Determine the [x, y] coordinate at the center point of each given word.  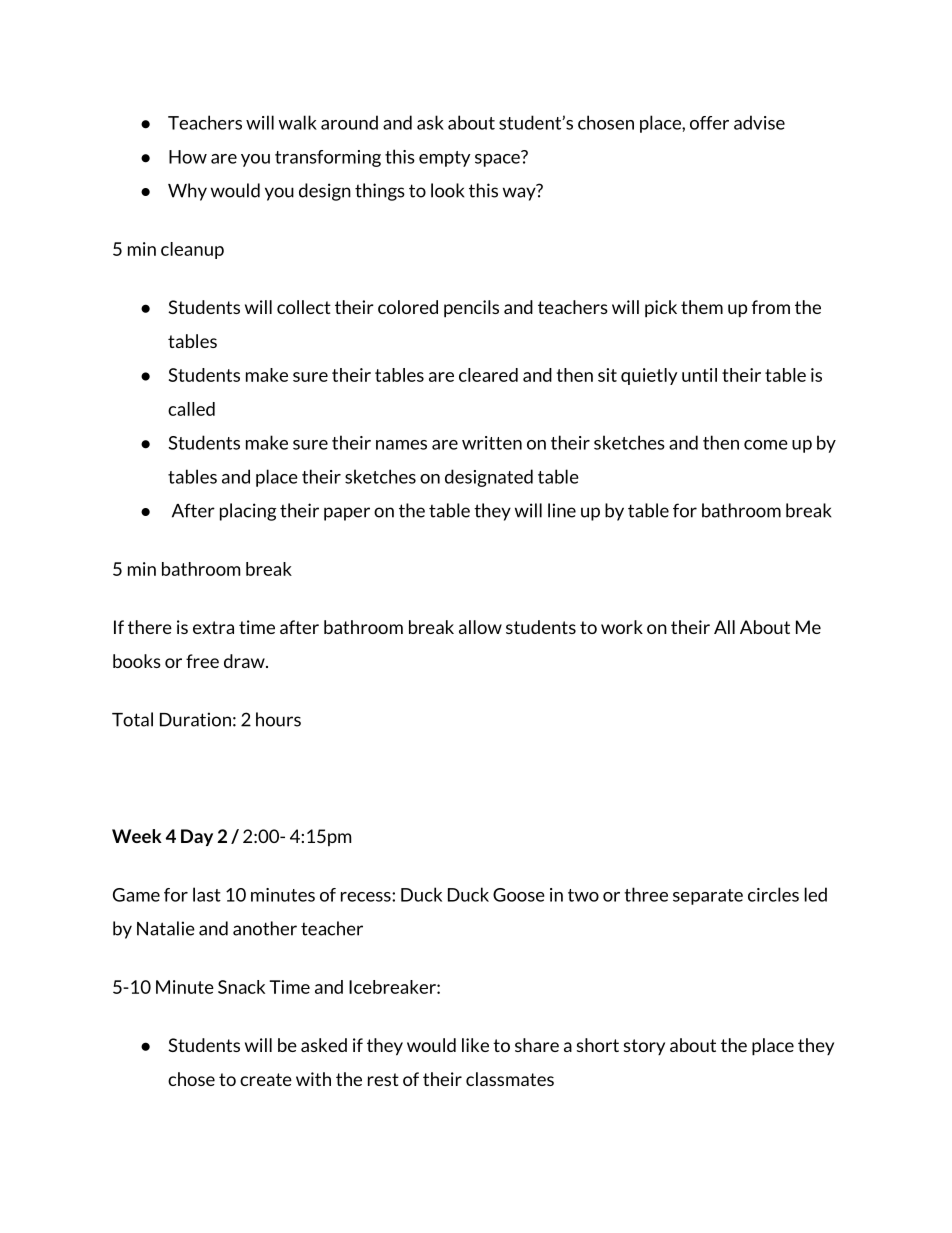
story [644, 1047]
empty [445, 159]
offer [709, 123]
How [188, 157]
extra [213, 627]
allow [480, 627]
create [266, 1079]
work [622, 627]
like [475, 1045]
